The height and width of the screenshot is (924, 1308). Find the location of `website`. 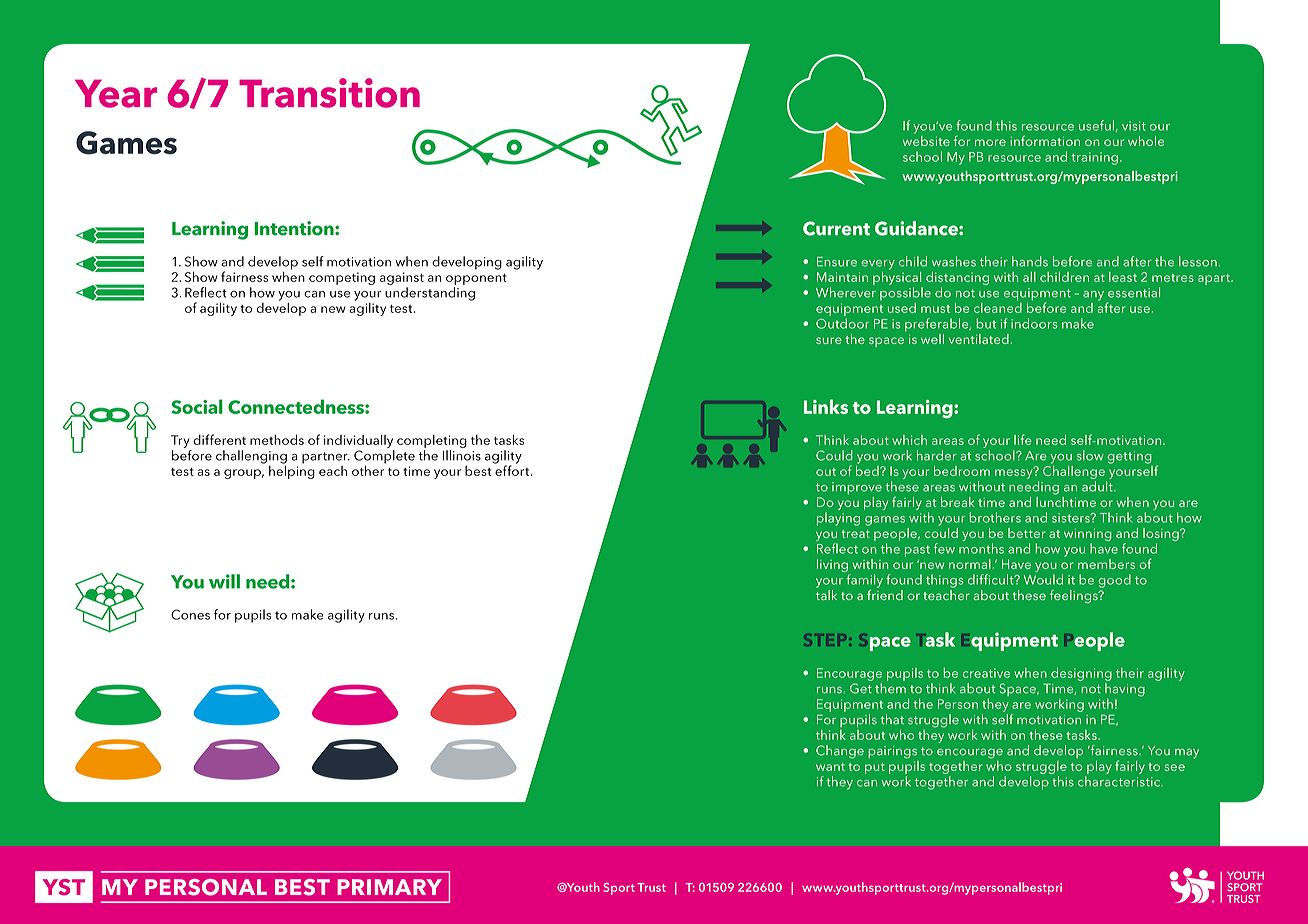

website is located at coordinates (926, 139).
